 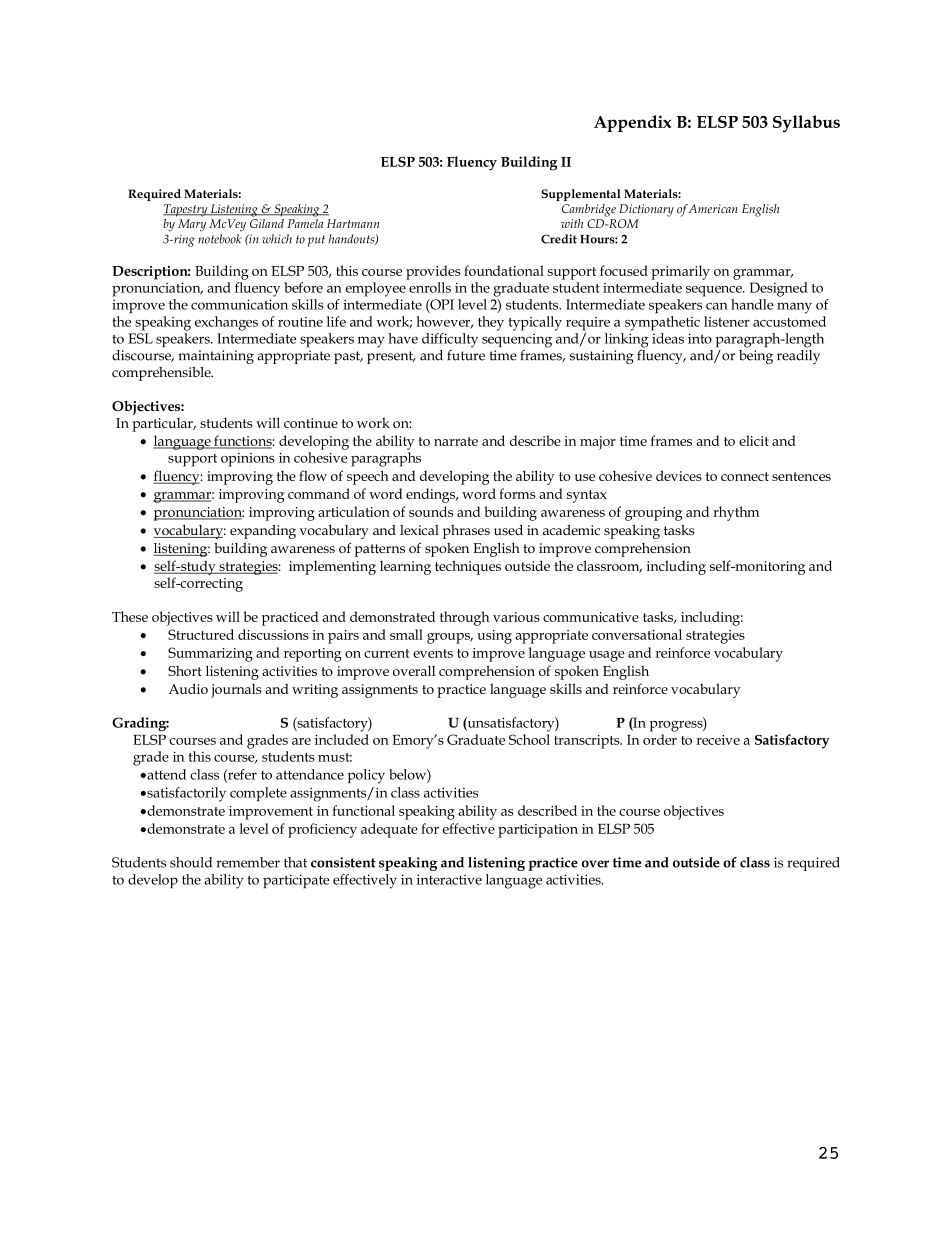 What do you see at coordinates (216, 357) in the screenshot?
I see `maintaining` at bounding box center [216, 357].
